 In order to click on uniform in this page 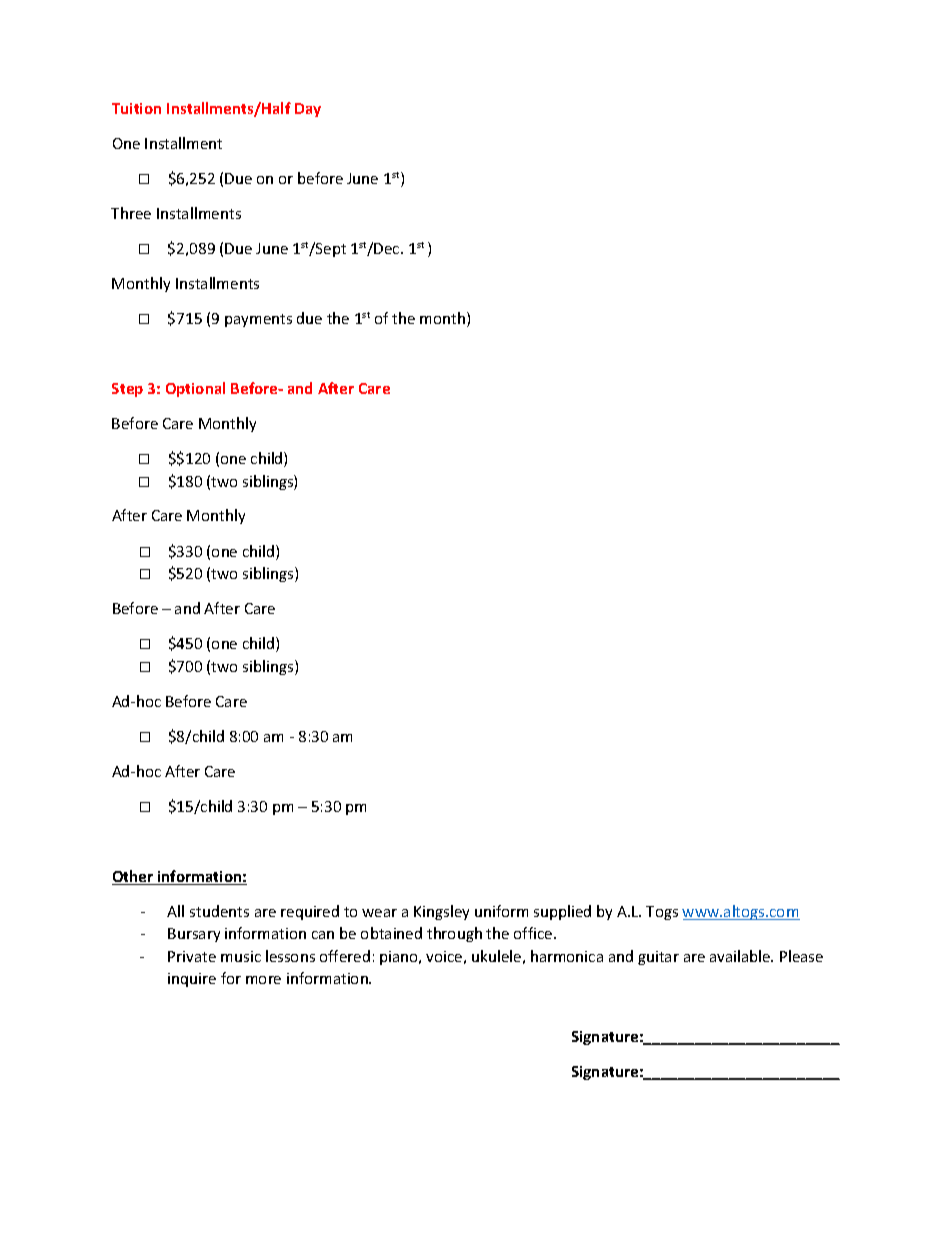, I will do `click(501, 911)`.
